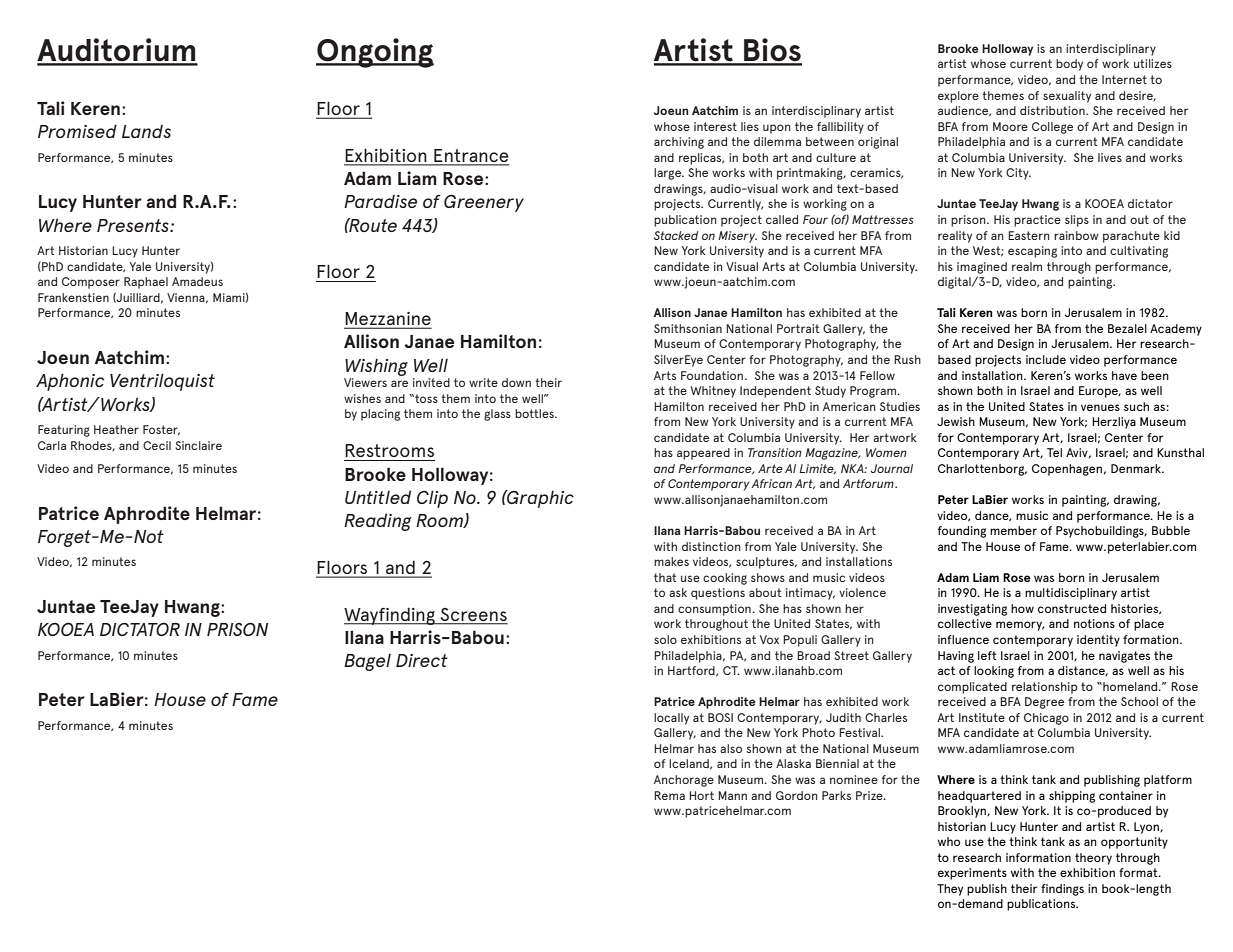 The image size is (1233, 952). Describe the element at coordinates (157, 445) in the document. I see `Cecil` at that location.
